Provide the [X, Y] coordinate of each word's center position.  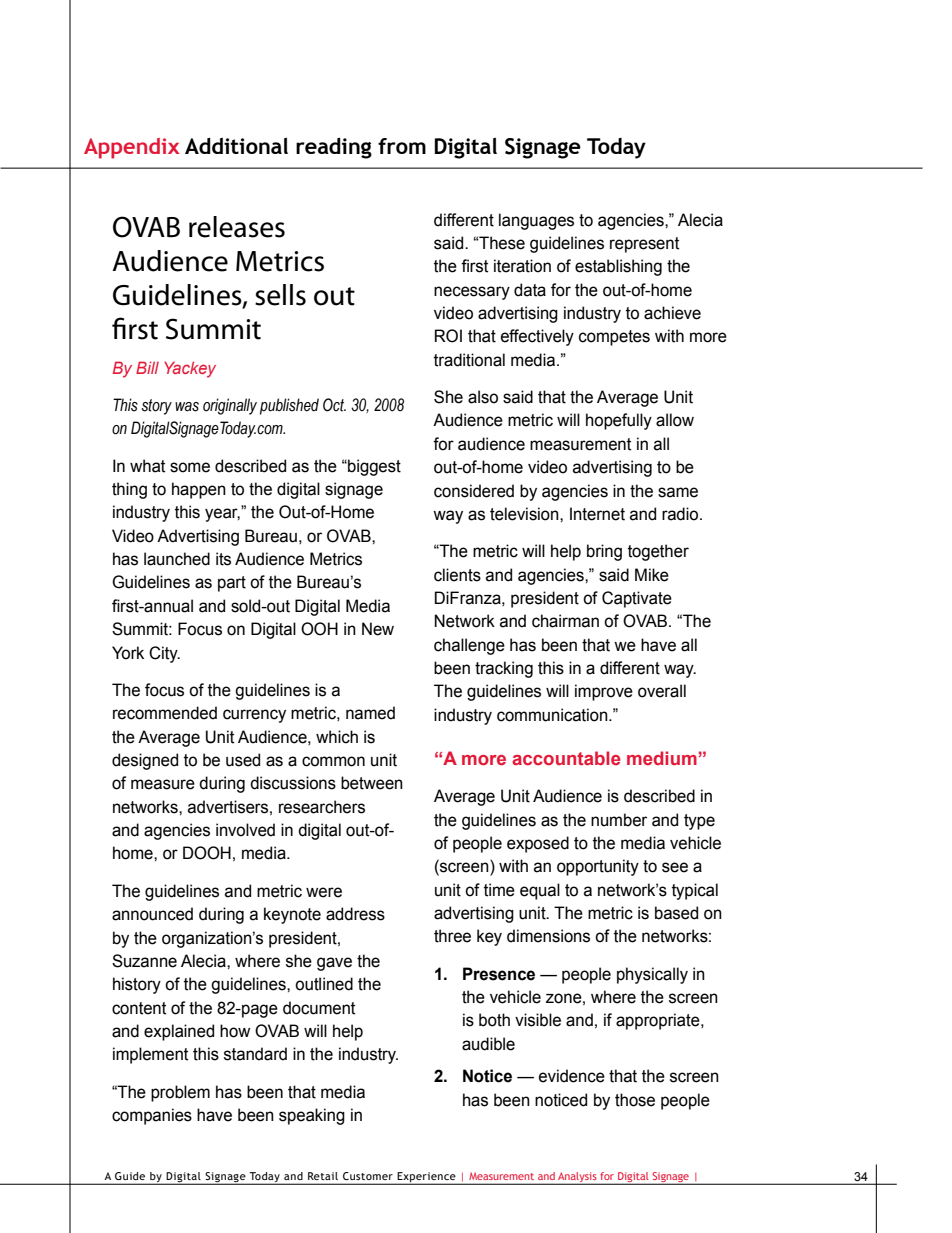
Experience [426, 1178]
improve [604, 692]
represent [644, 245]
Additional [236, 145]
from [402, 146]
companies [152, 1116]
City [164, 654]
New [378, 629]
